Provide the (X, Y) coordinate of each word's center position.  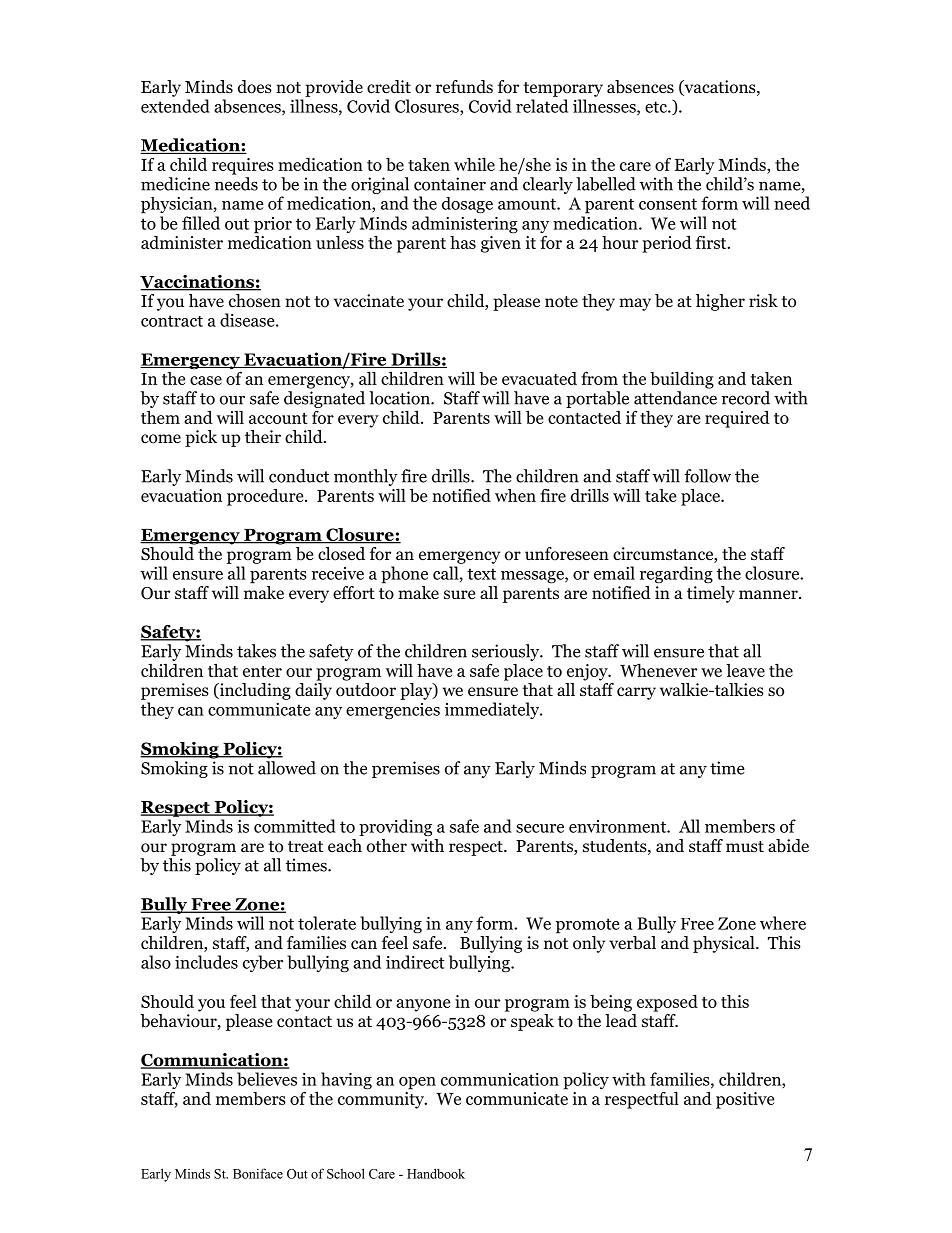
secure (540, 828)
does (255, 87)
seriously (507, 652)
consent (668, 204)
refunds (464, 87)
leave (745, 670)
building (682, 380)
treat (305, 846)
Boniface (258, 1173)
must (745, 846)
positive (745, 1100)
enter (262, 671)
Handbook (436, 1173)
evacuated (539, 378)
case (206, 380)
